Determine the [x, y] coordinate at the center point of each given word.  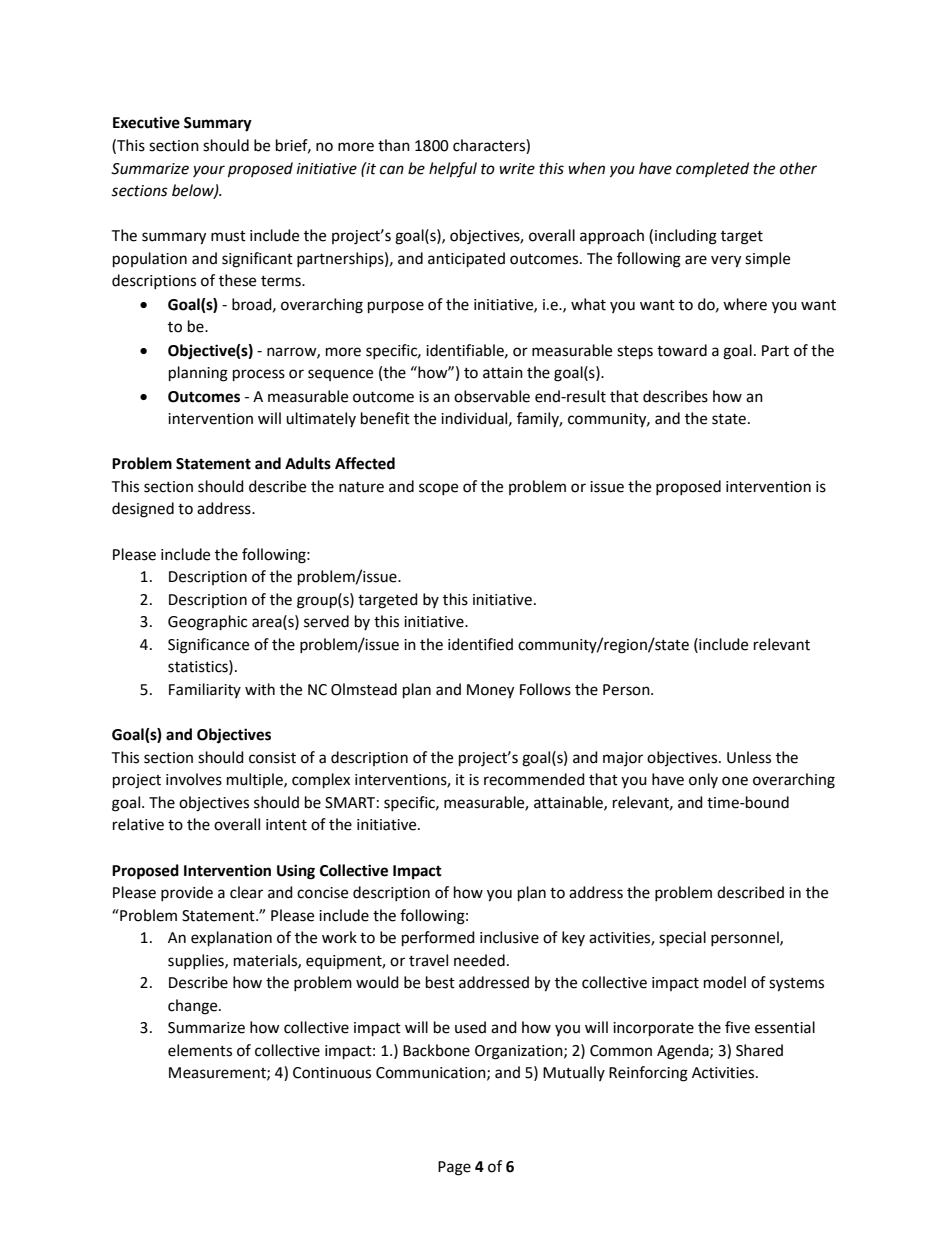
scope [438, 489]
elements [200, 1050]
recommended [534, 779]
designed [143, 510]
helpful [453, 170]
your [209, 171]
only [703, 780]
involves [194, 779]
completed [712, 169]
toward [682, 350]
